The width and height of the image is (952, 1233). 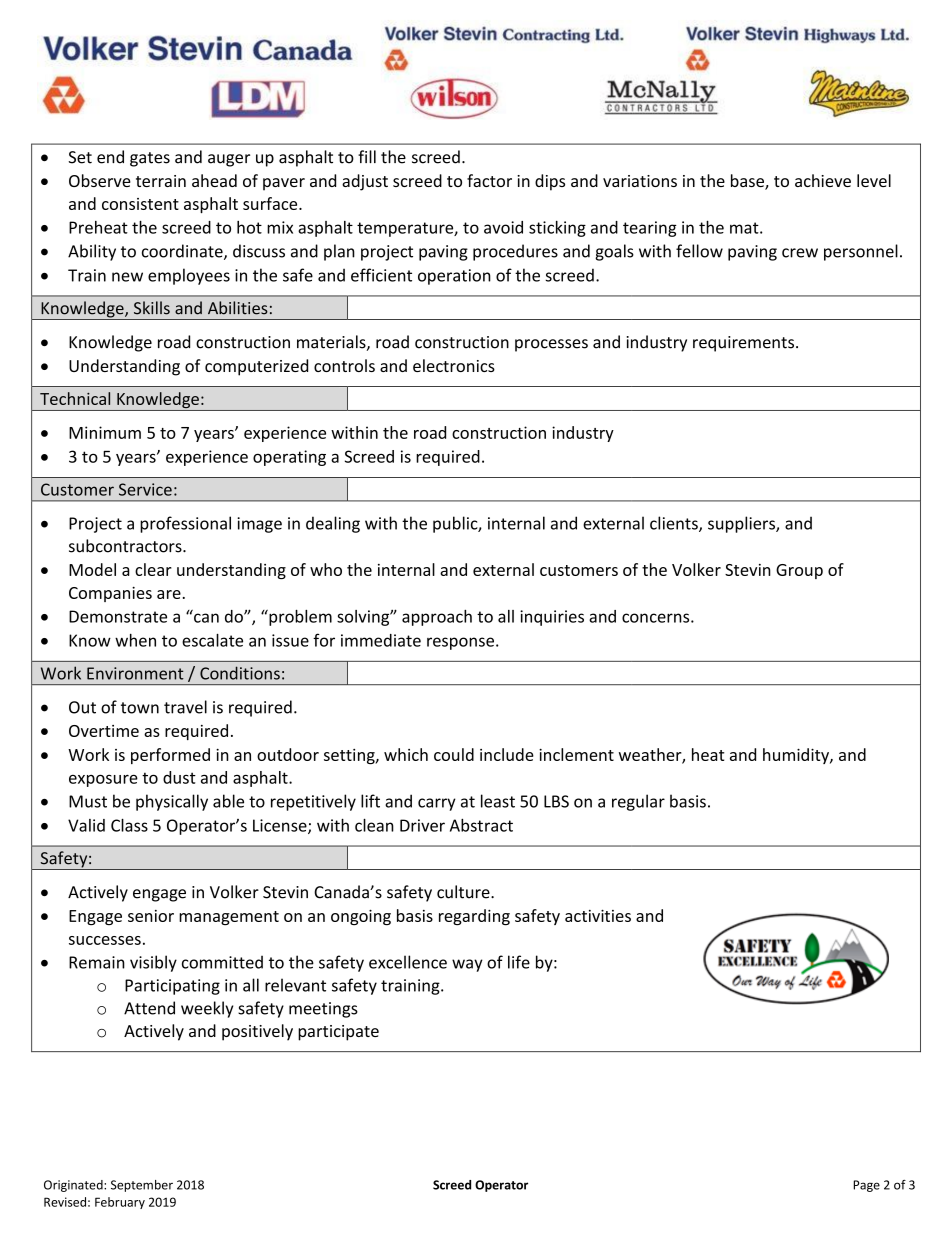 I want to click on Page, so click(x=866, y=1186).
